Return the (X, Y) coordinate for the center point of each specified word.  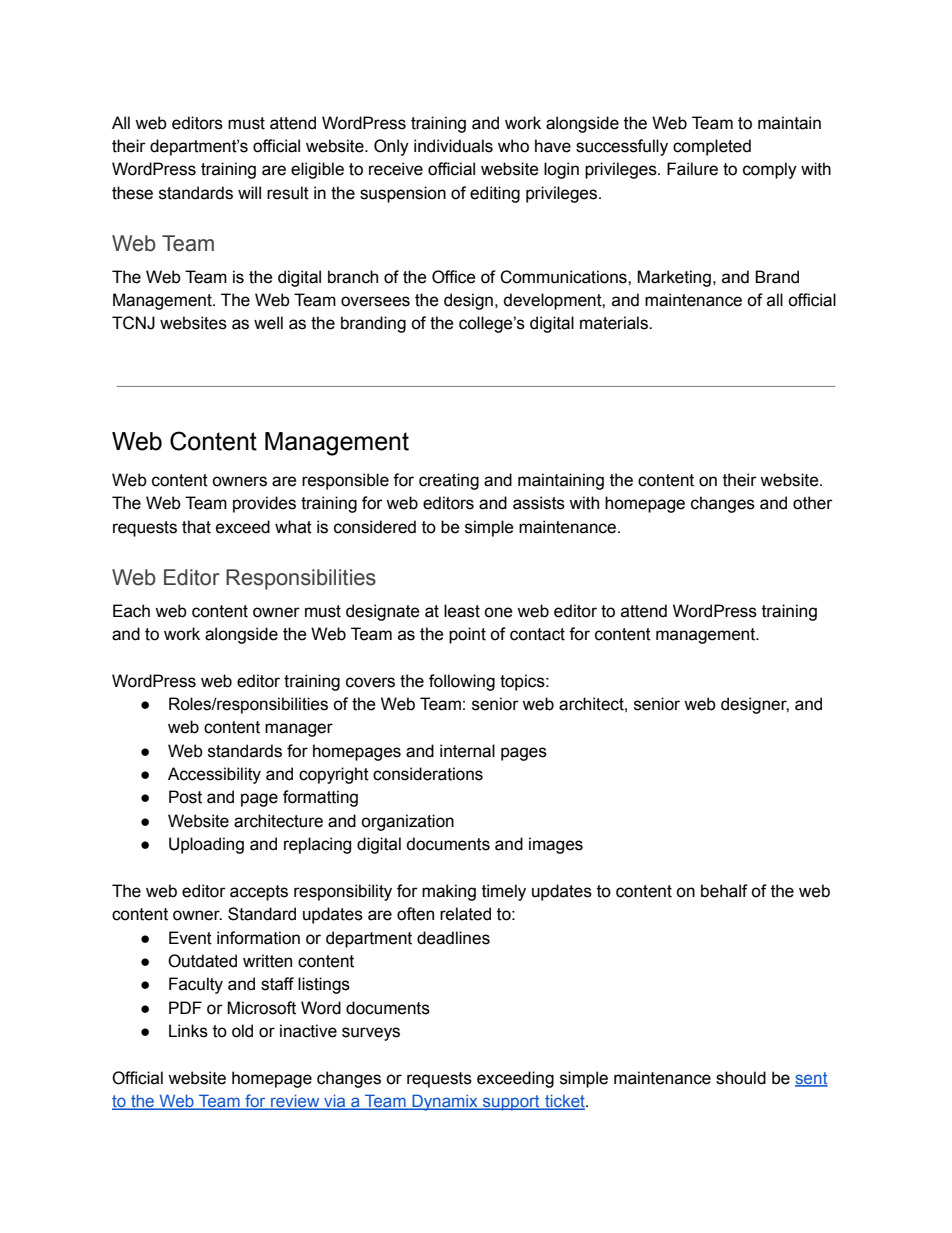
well (268, 323)
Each (131, 611)
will (249, 192)
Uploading (206, 845)
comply (770, 170)
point (467, 635)
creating (449, 481)
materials (615, 323)
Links (188, 1031)
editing (495, 194)
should (741, 1078)
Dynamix (445, 1102)
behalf (724, 891)
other (813, 503)
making (449, 892)
